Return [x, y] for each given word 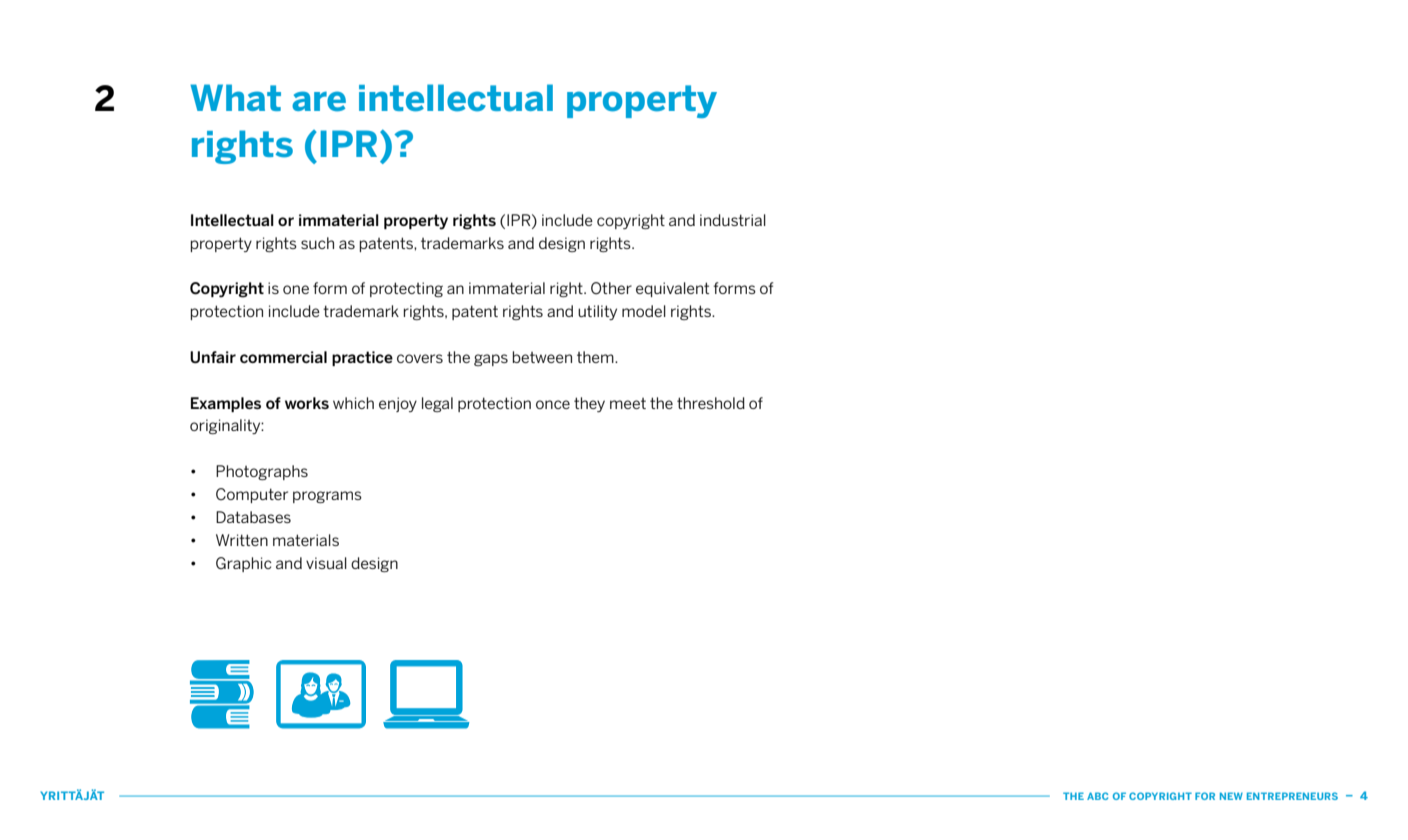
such [317, 243]
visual [326, 563]
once [553, 404]
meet [628, 403]
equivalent [672, 289]
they [589, 404]
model [644, 311]
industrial [733, 220]
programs [327, 497]
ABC [1097, 796]
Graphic [244, 564]
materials [306, 540]
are [319, 101]
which [353, 403]
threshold [711, 403]
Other [611, 288]
